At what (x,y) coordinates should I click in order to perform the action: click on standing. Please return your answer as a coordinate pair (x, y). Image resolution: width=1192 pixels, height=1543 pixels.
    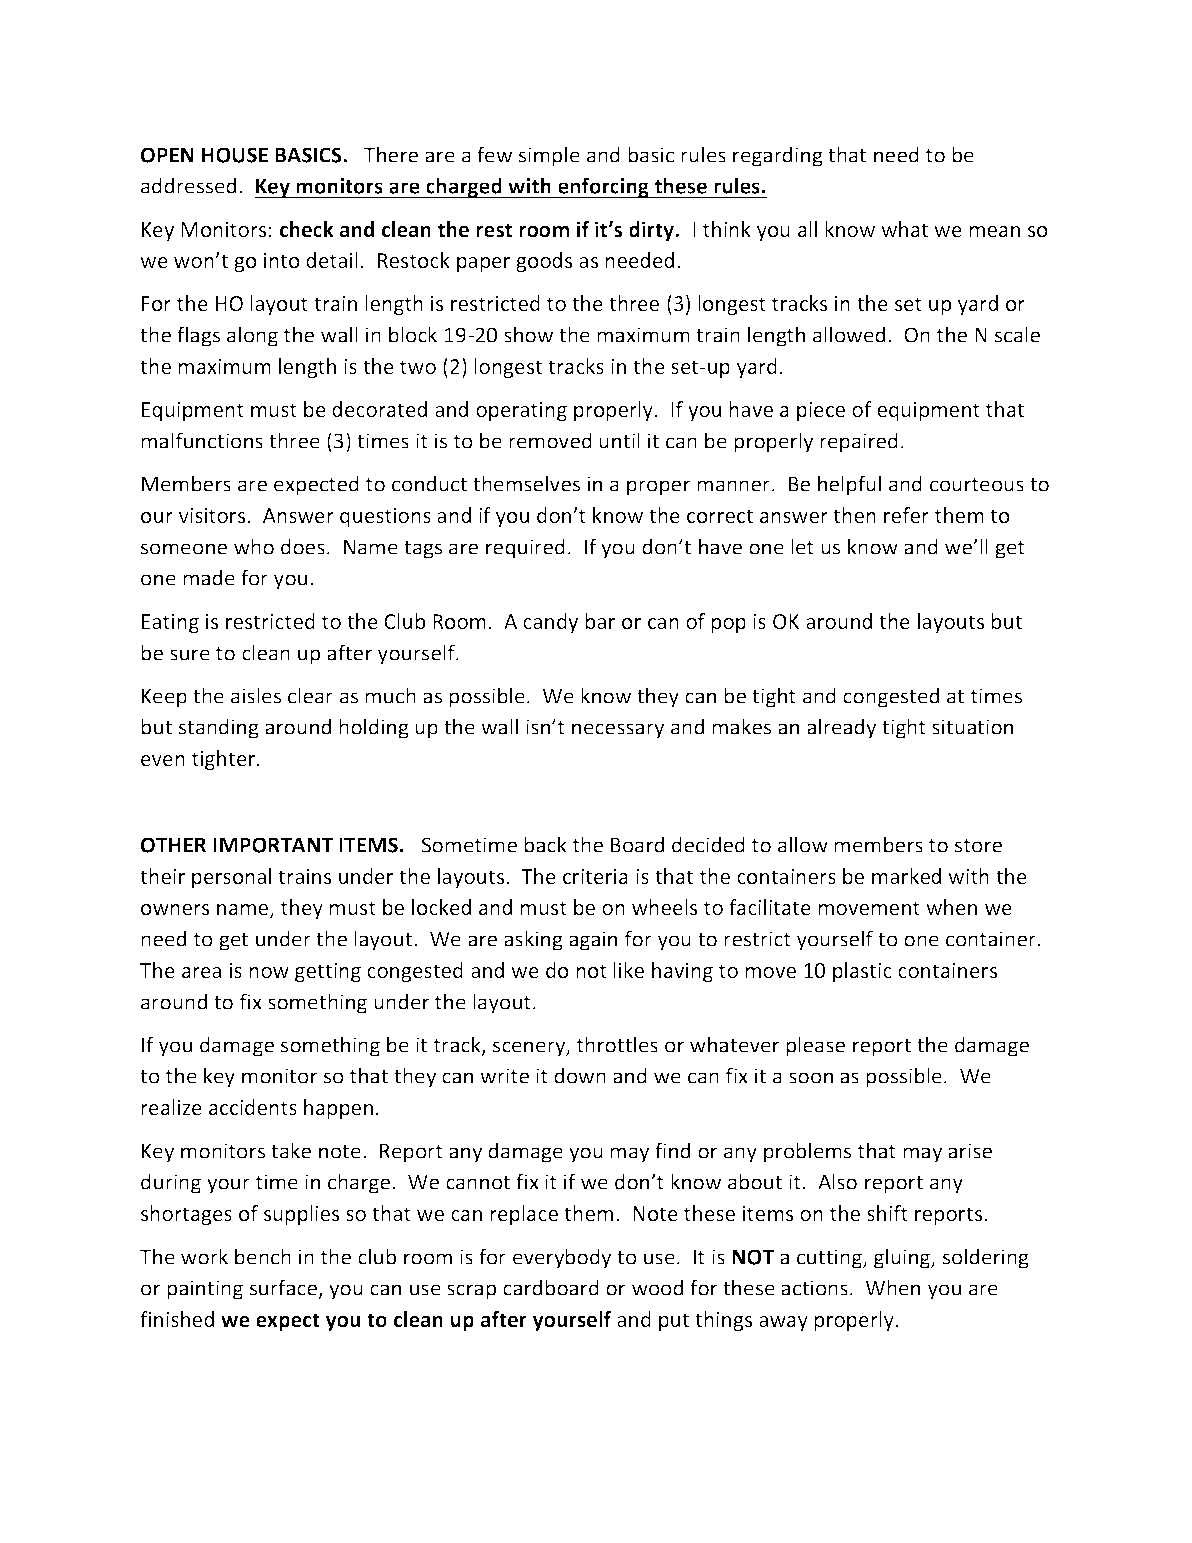
    Looking at the image, I should click on (219, 728).
